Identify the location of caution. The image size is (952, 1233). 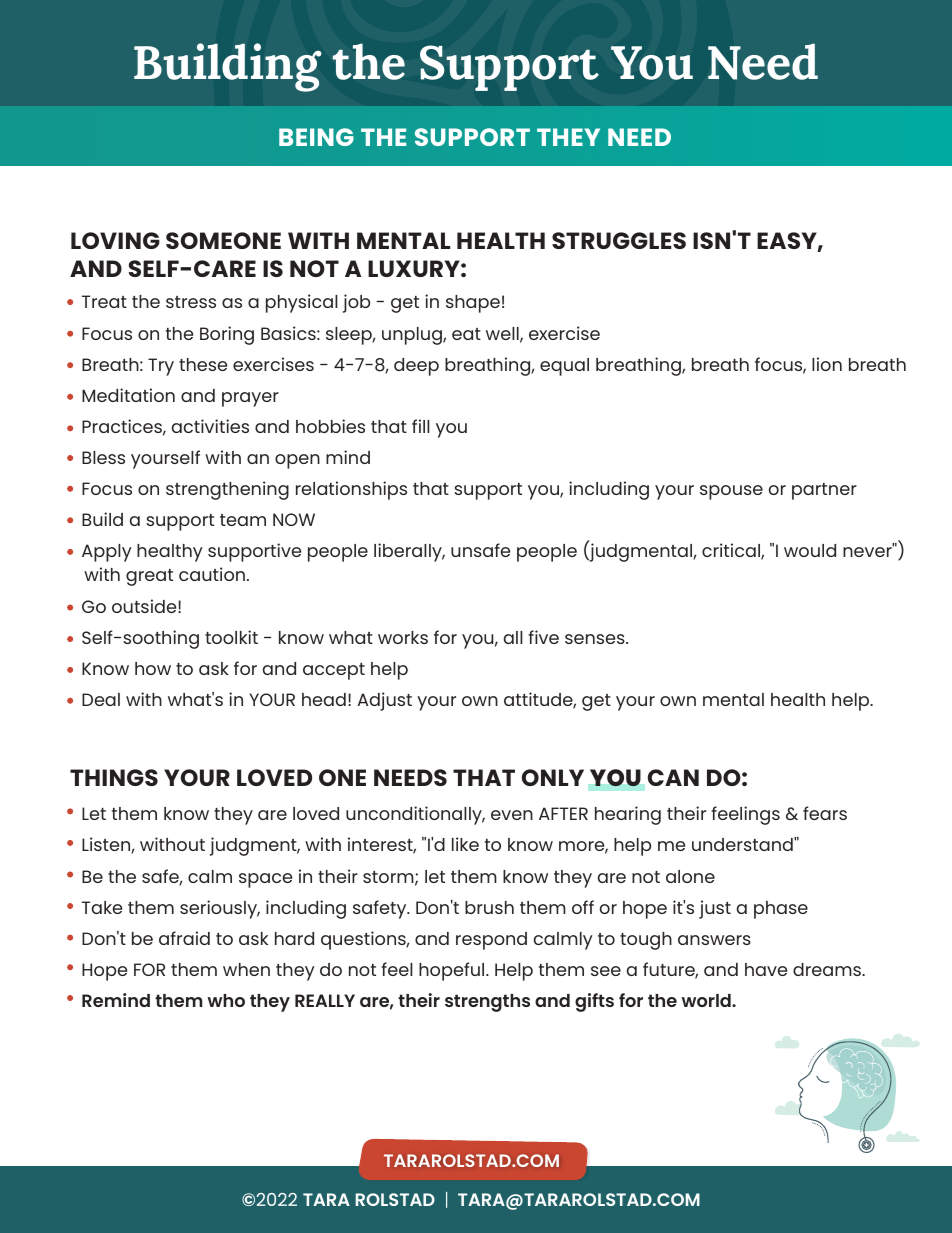
(212, 574).
